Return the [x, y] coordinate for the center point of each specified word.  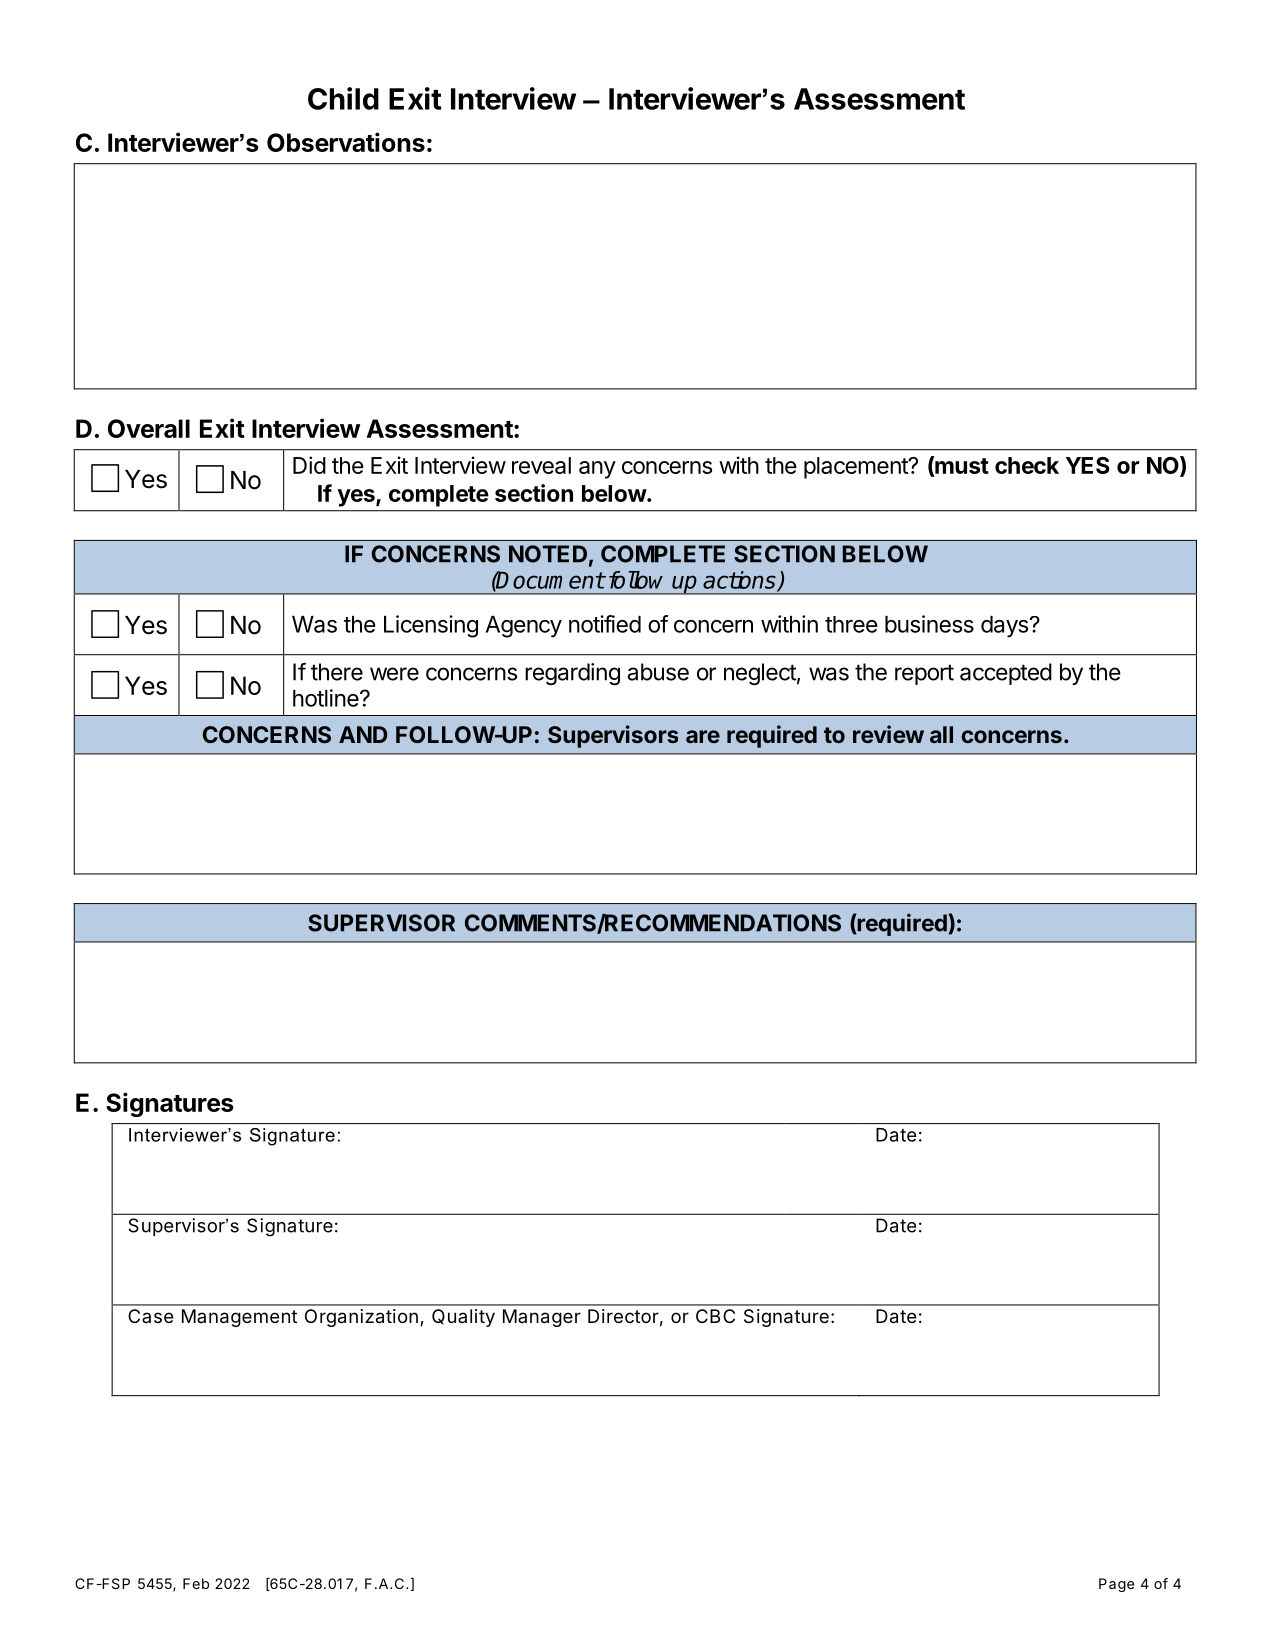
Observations [346, 142]
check [1027, 465]
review [888, 734]
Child [343, 98]
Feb [196, 1583]
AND [363, 734]
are [703, 736]
